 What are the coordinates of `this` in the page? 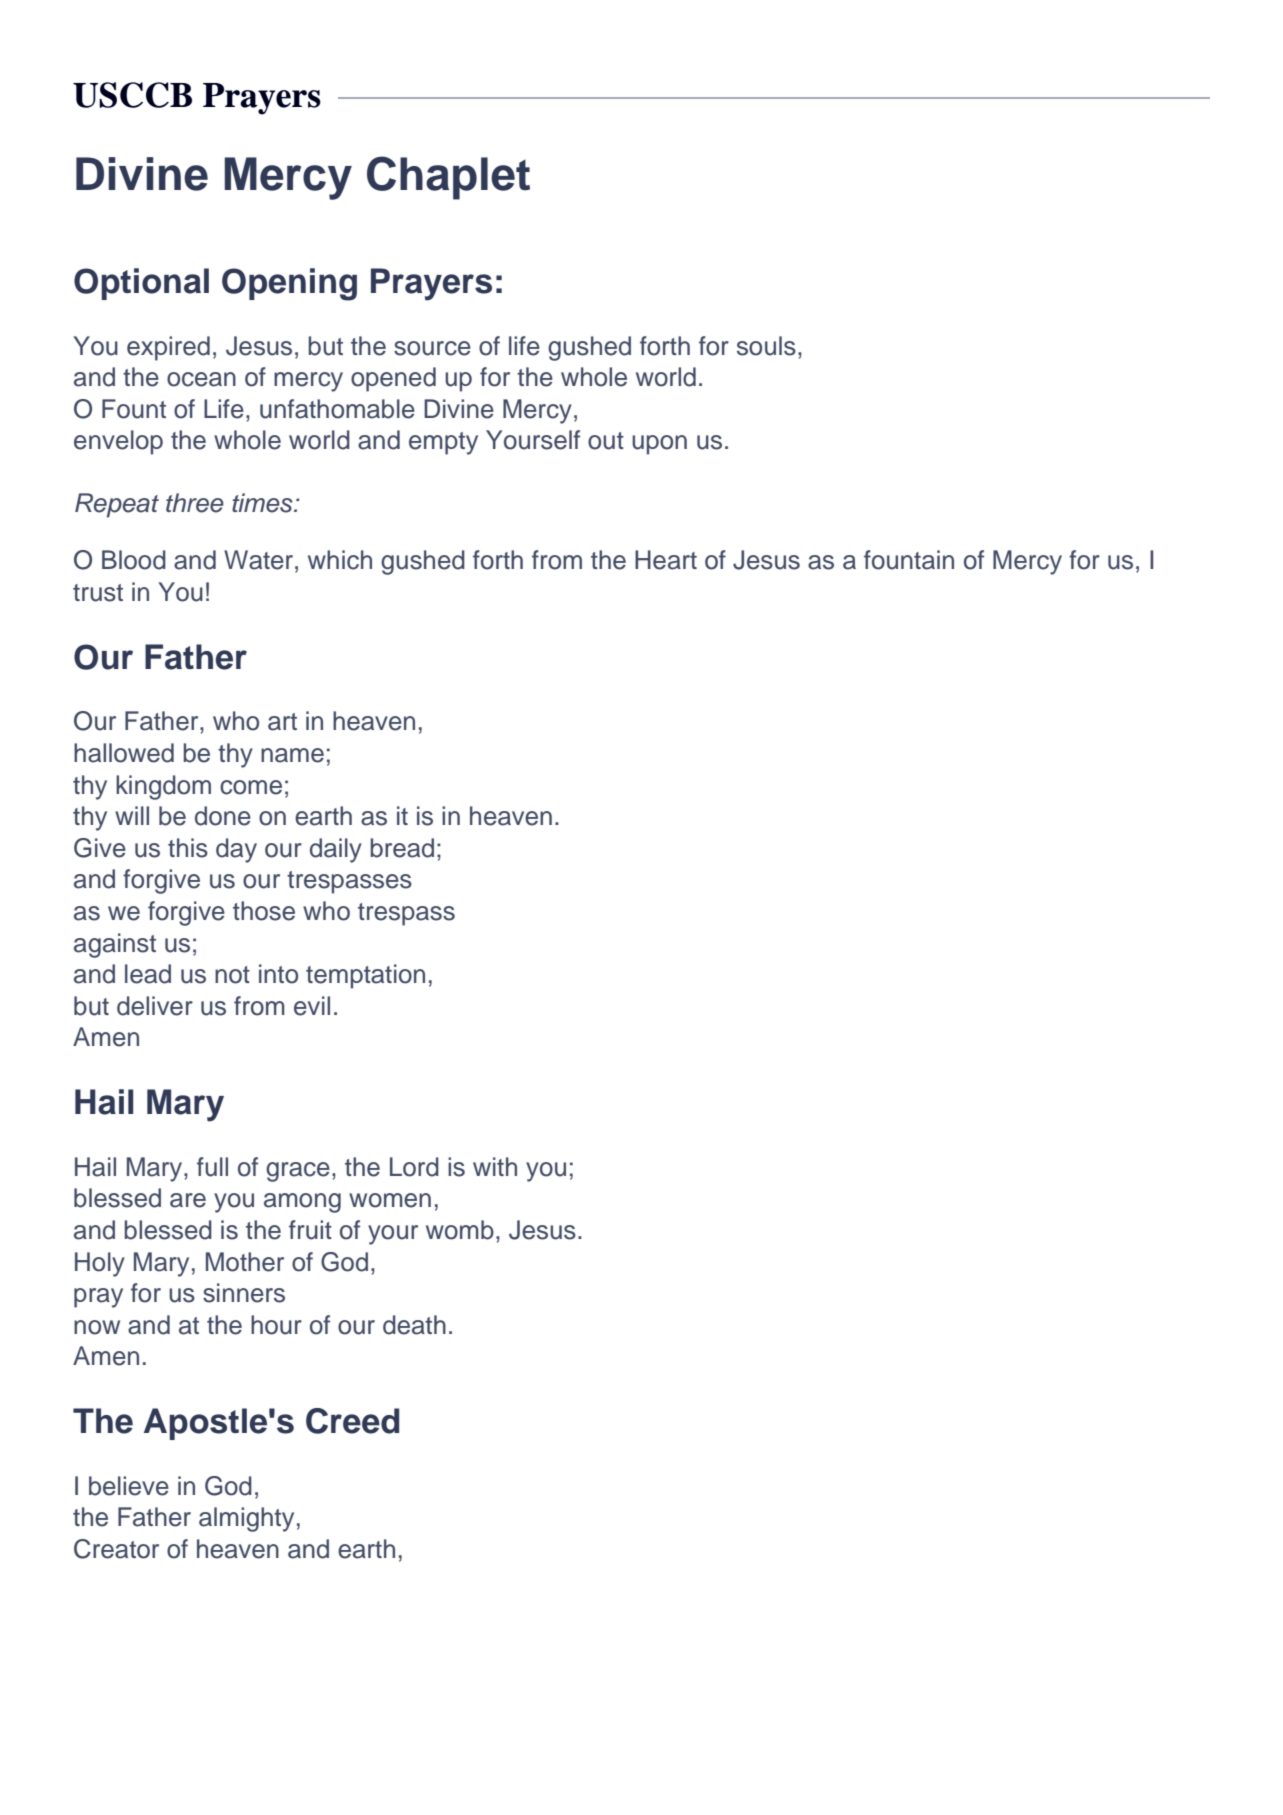 It's located at (188, 848).
